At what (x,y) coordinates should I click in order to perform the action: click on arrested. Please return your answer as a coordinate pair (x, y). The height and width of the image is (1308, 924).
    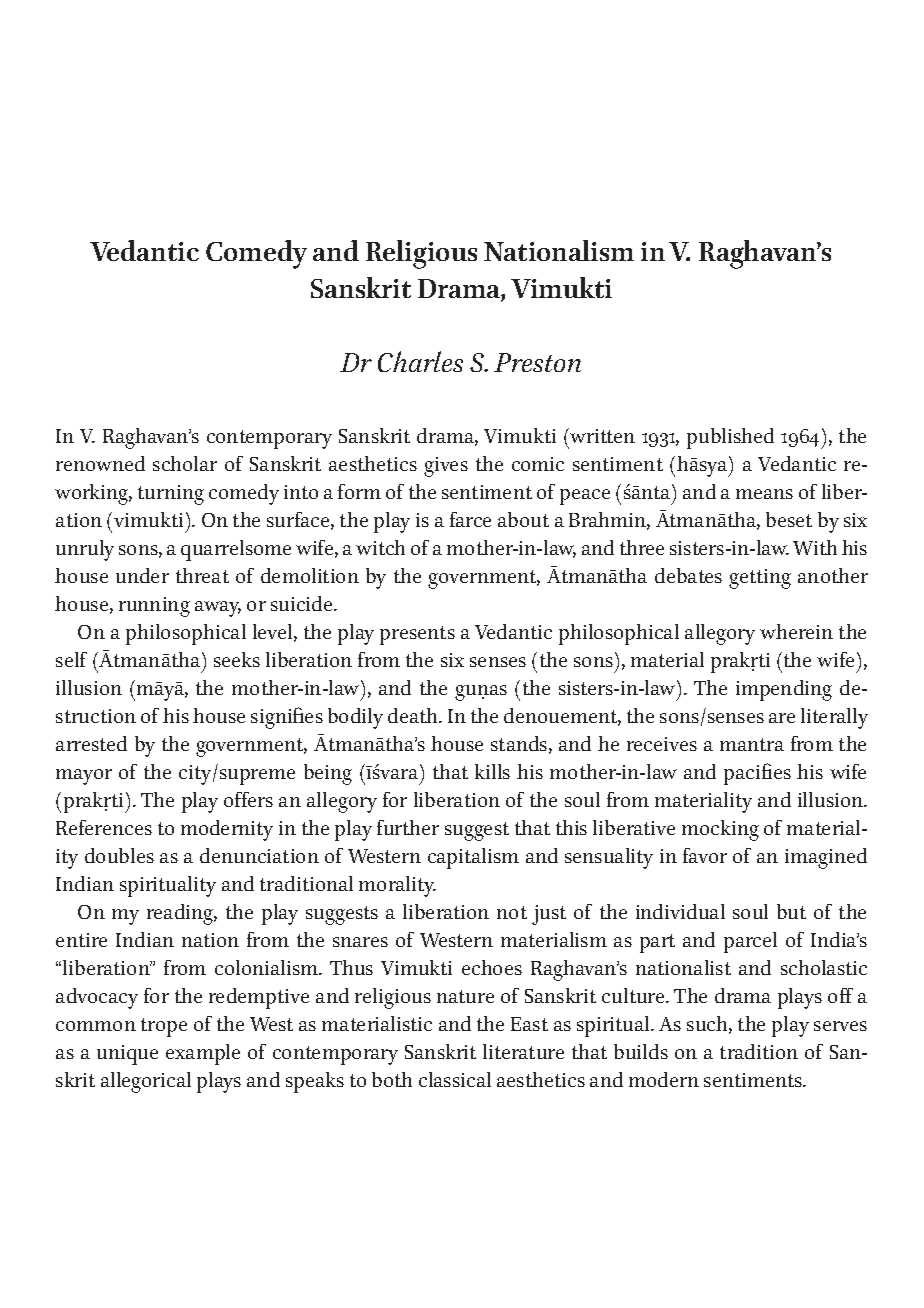
    Looking at the image, I should click on (91, 743).
